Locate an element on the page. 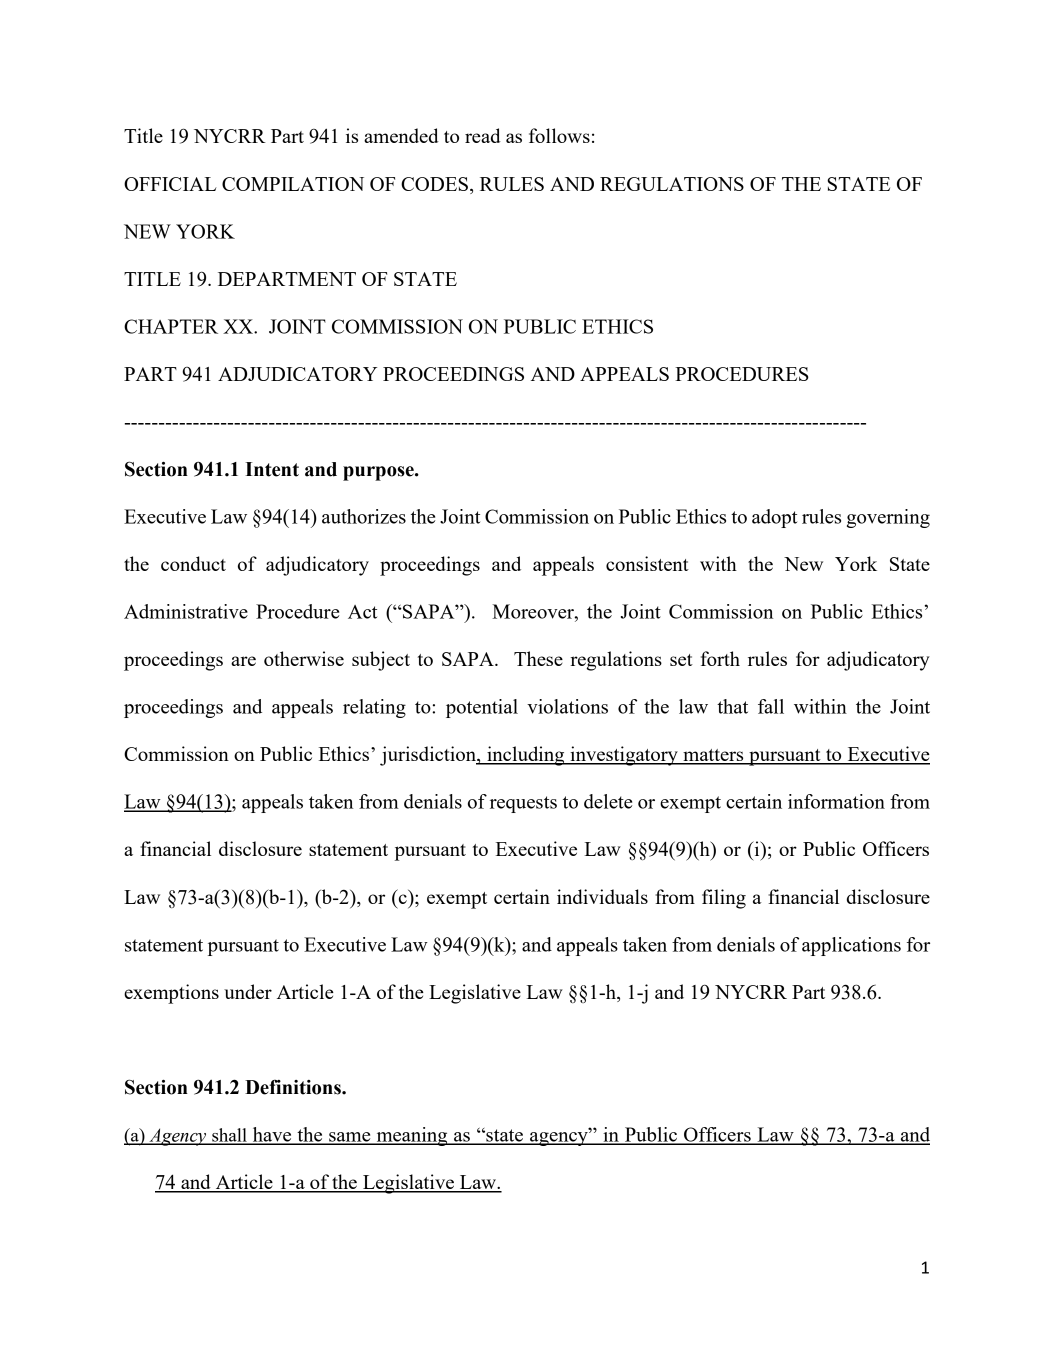 This image has width=1054, height=1364. are is located at coordinates (243, 661).
